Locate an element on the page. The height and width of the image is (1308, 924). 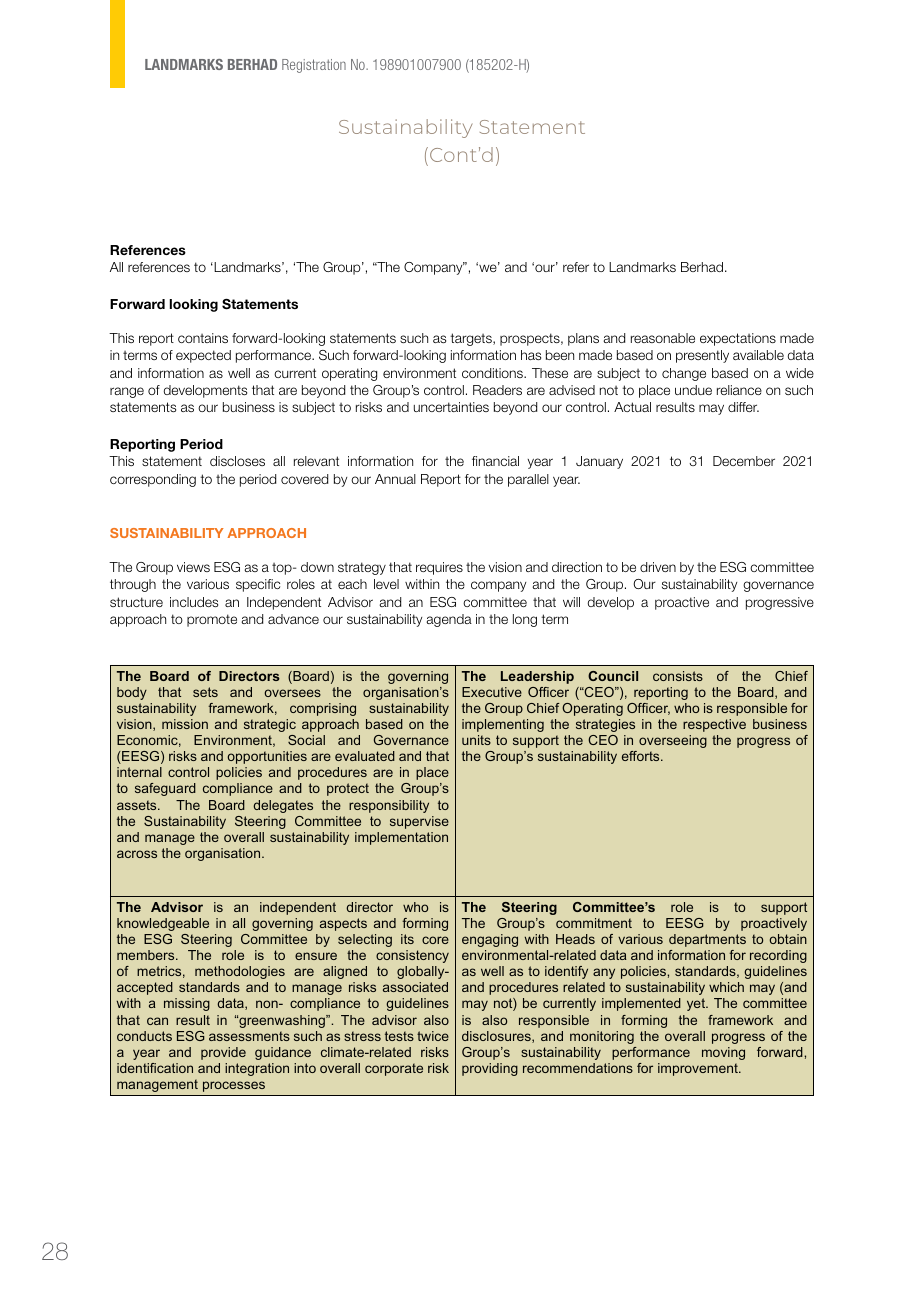
targets is located at coordinates (472, 339).
